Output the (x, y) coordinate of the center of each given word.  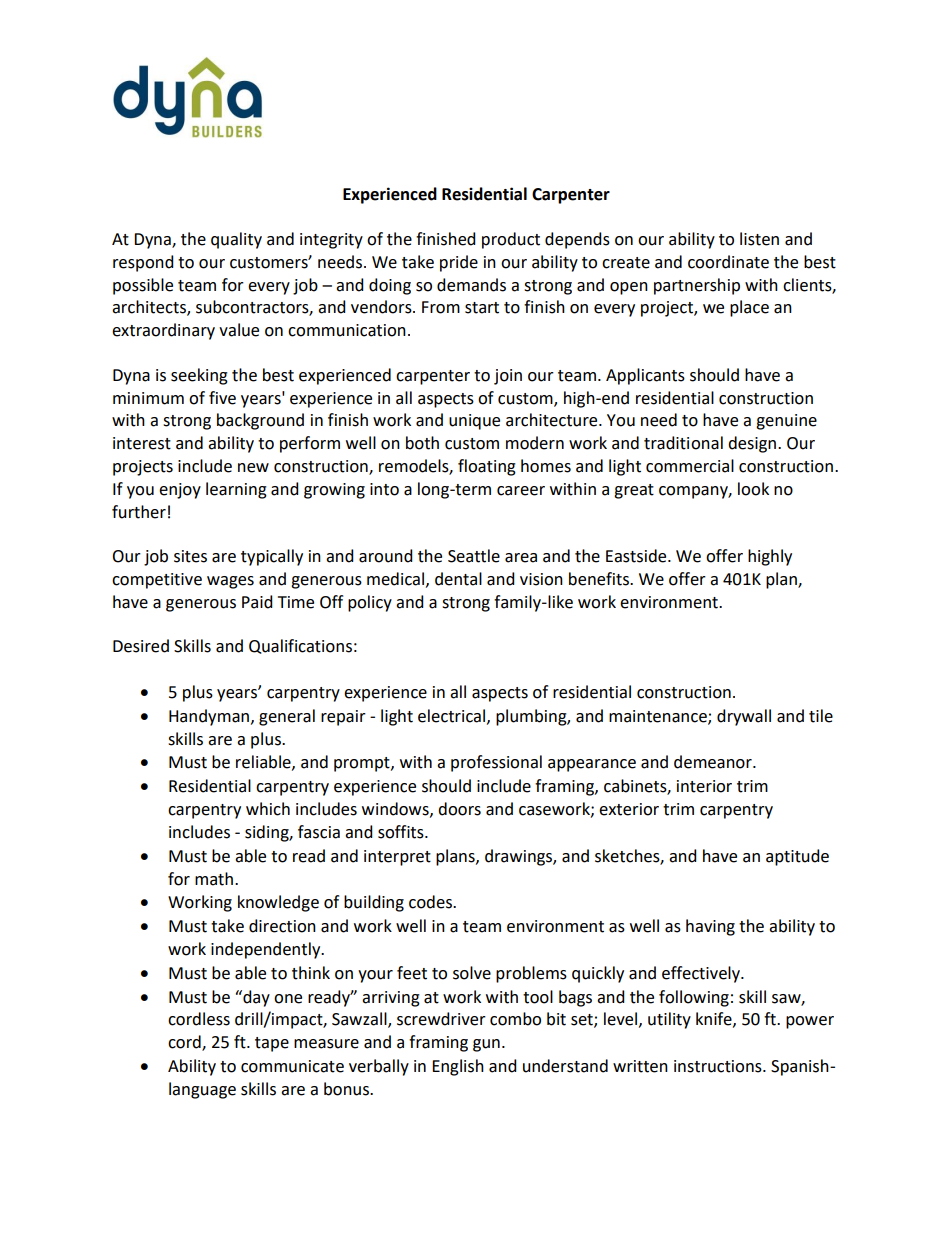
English (458, 1067)
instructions (719, 1066)
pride (459, 263)
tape (272, 1044)
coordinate (728, 262)
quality (236, 240)
